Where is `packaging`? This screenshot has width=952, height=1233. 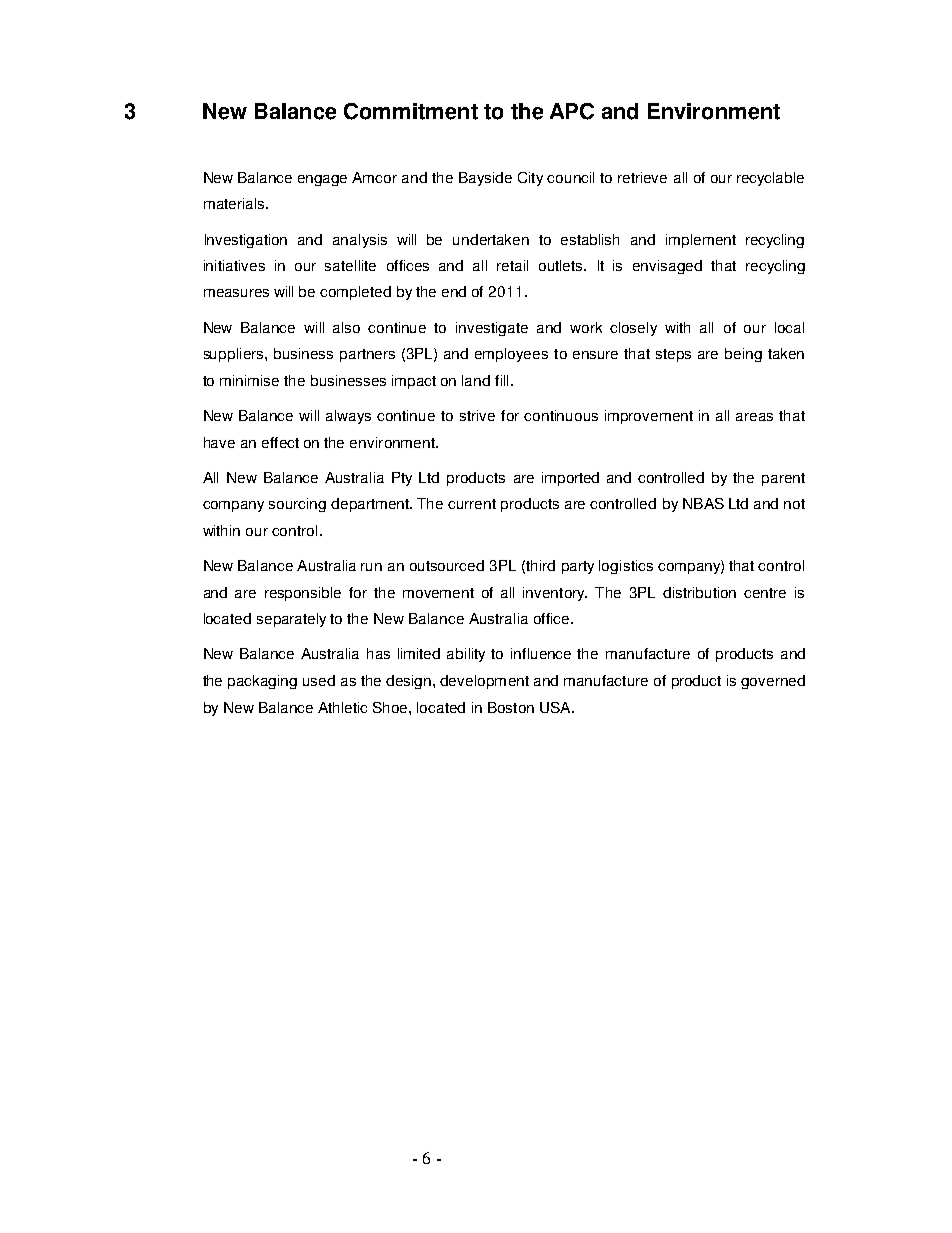
packaging is located at coordinates (262, 682).
